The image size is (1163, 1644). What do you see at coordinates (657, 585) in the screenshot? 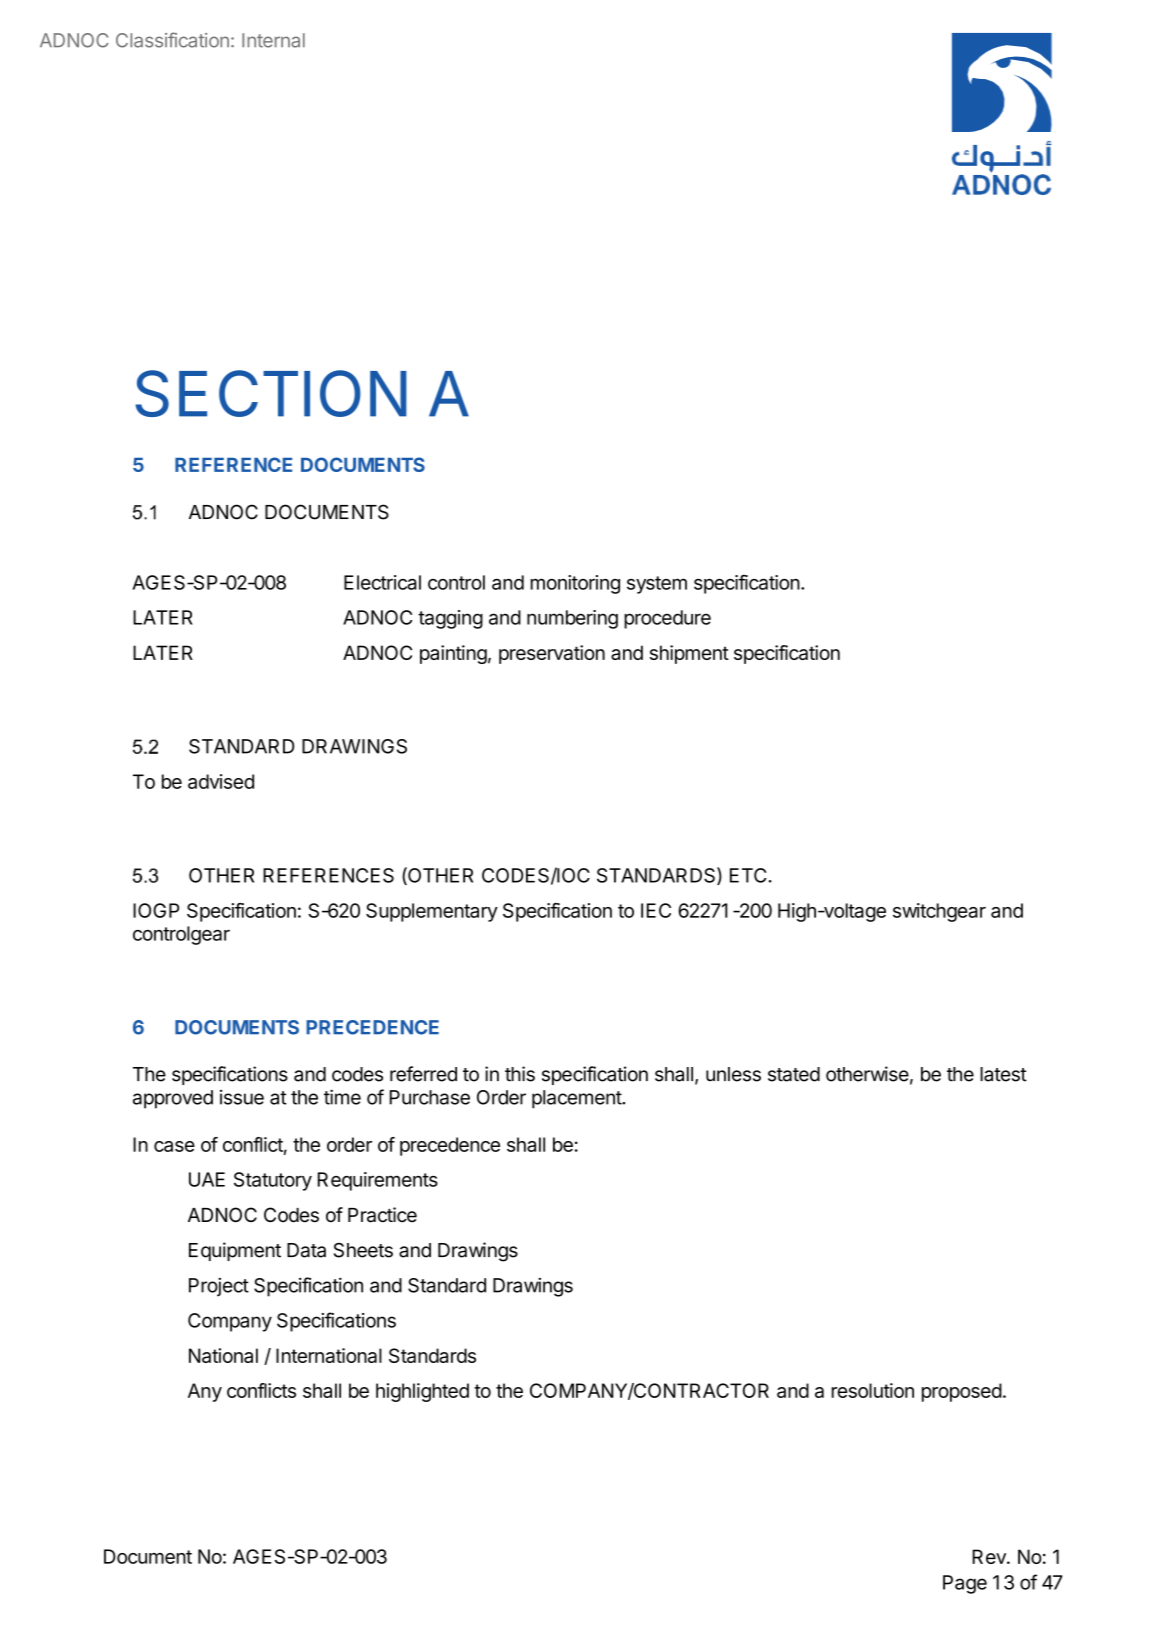
I see `system` at bounding box center [657, 585].
